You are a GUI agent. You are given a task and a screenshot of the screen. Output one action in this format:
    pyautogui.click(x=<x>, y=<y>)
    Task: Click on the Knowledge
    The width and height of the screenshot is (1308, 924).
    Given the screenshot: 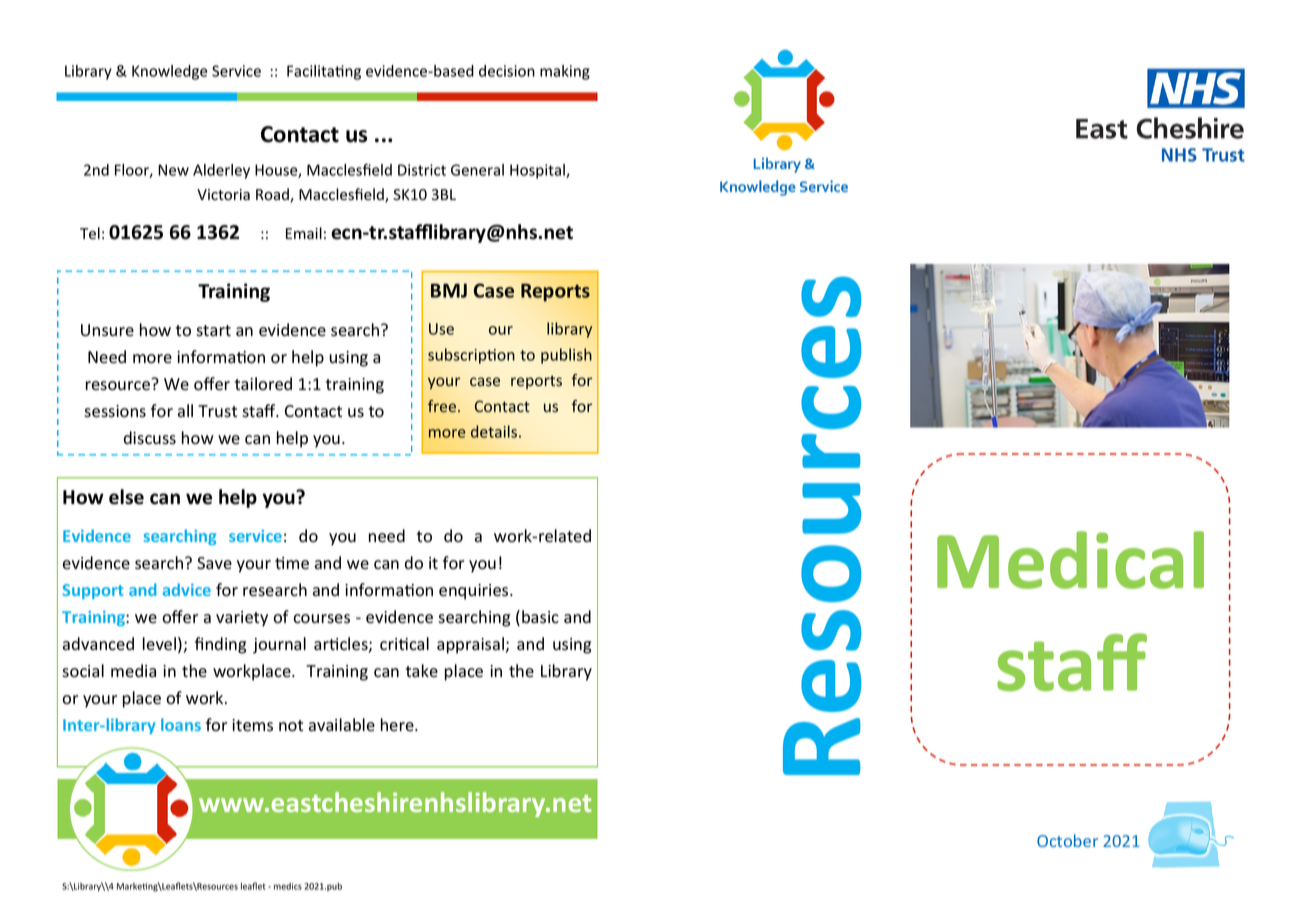 What is the action you would take?
    pyautogui.click(x=169, y=72)
